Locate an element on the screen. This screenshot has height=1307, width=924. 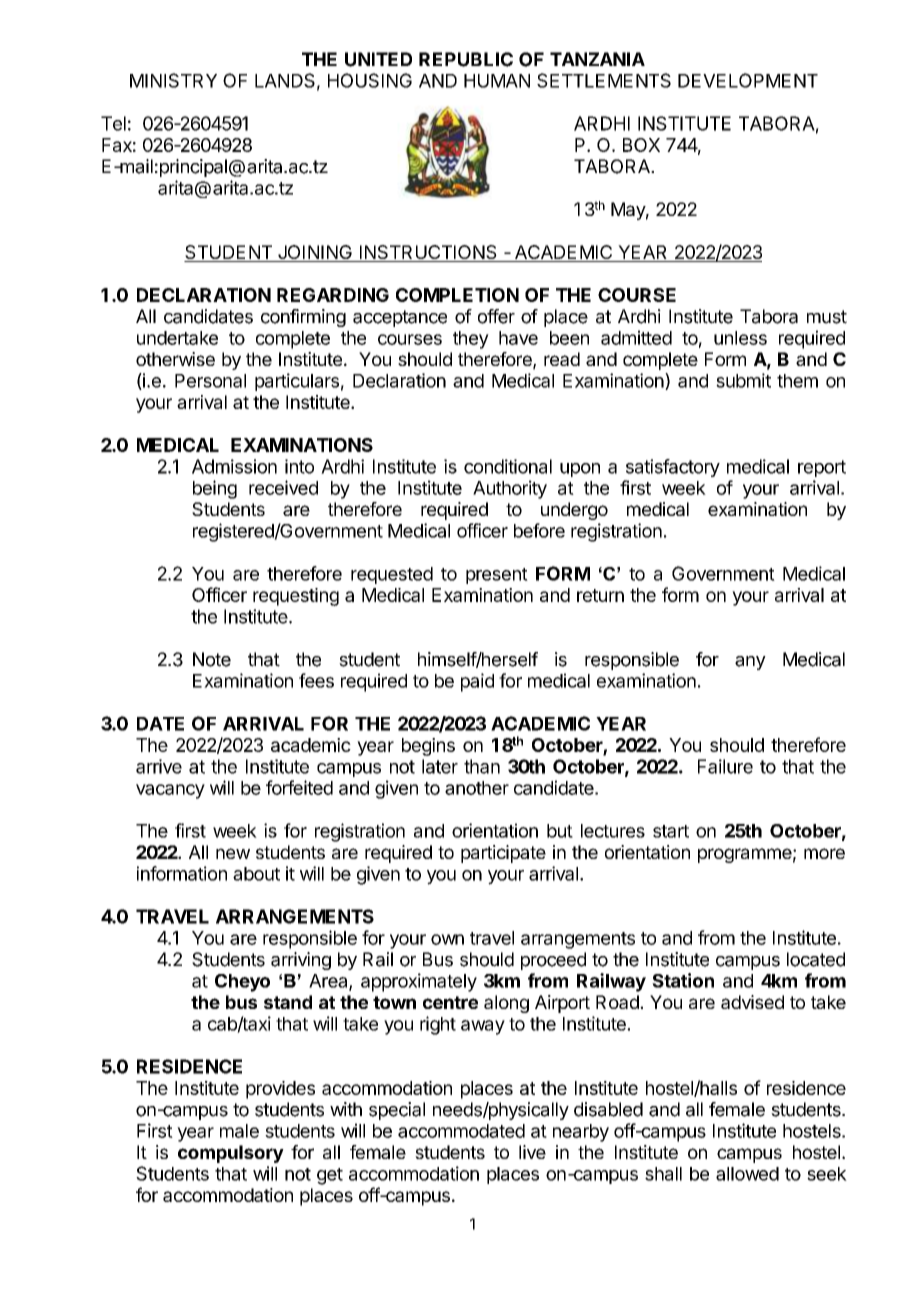
Note is located at coordinates (212, 659).
